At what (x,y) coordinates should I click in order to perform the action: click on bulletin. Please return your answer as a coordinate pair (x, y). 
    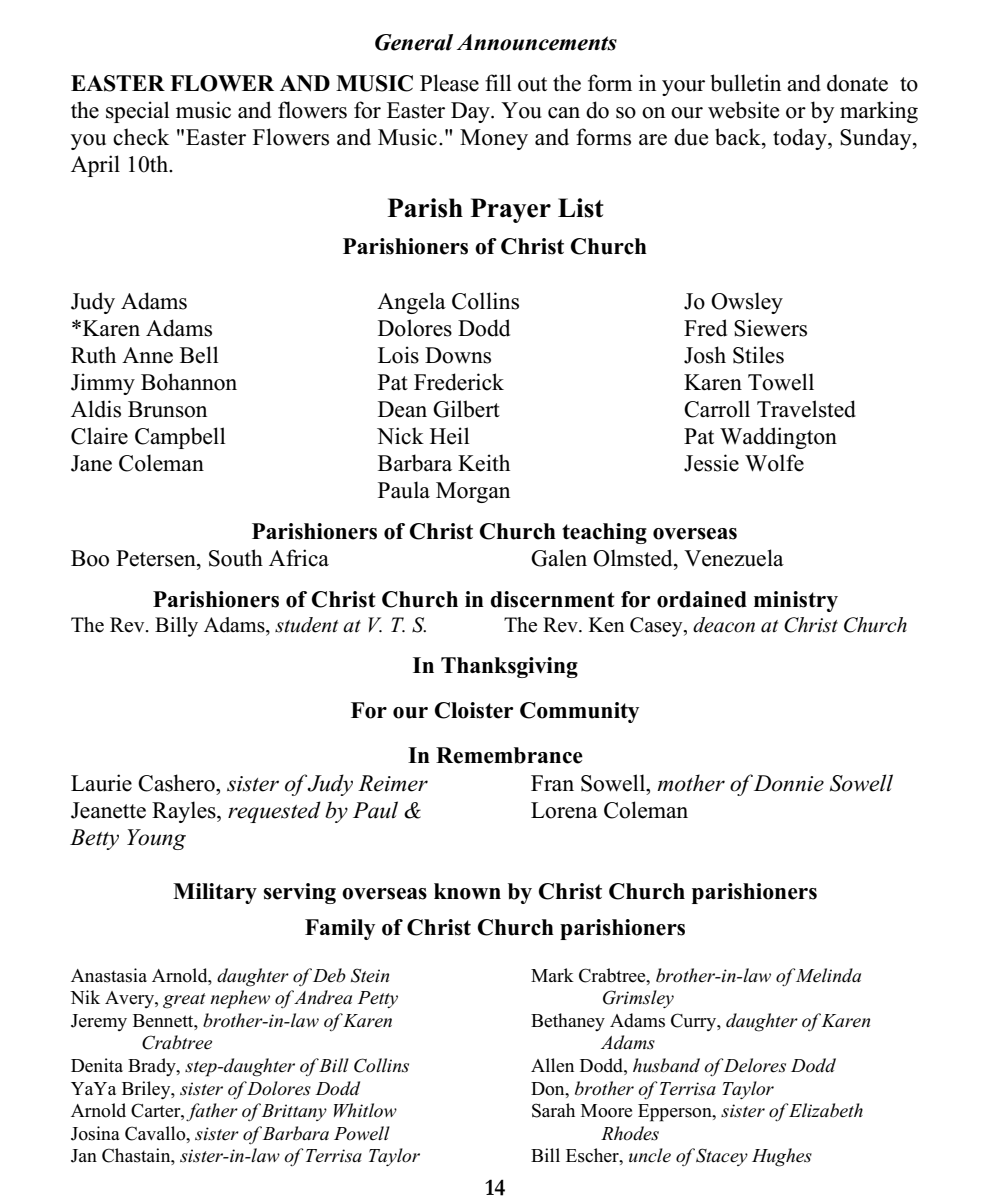
    Looking at the image, I should click on (745, 83).
